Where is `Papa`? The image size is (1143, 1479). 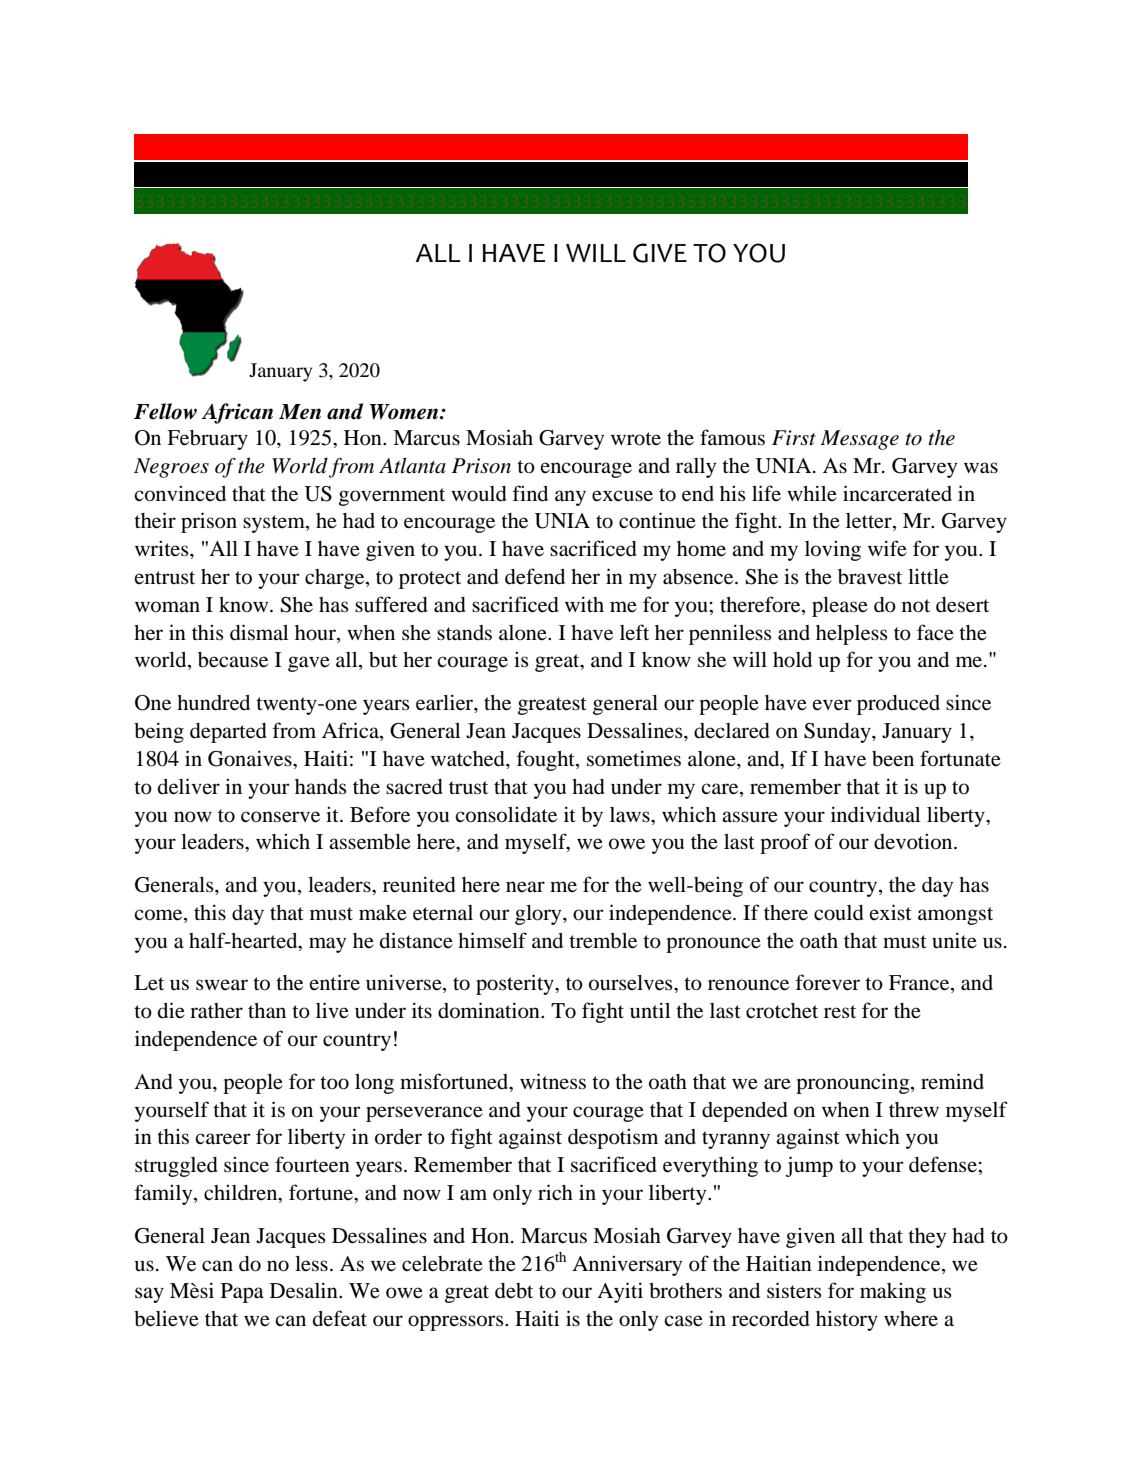 Papa is located at coordinates (242, 1293).
